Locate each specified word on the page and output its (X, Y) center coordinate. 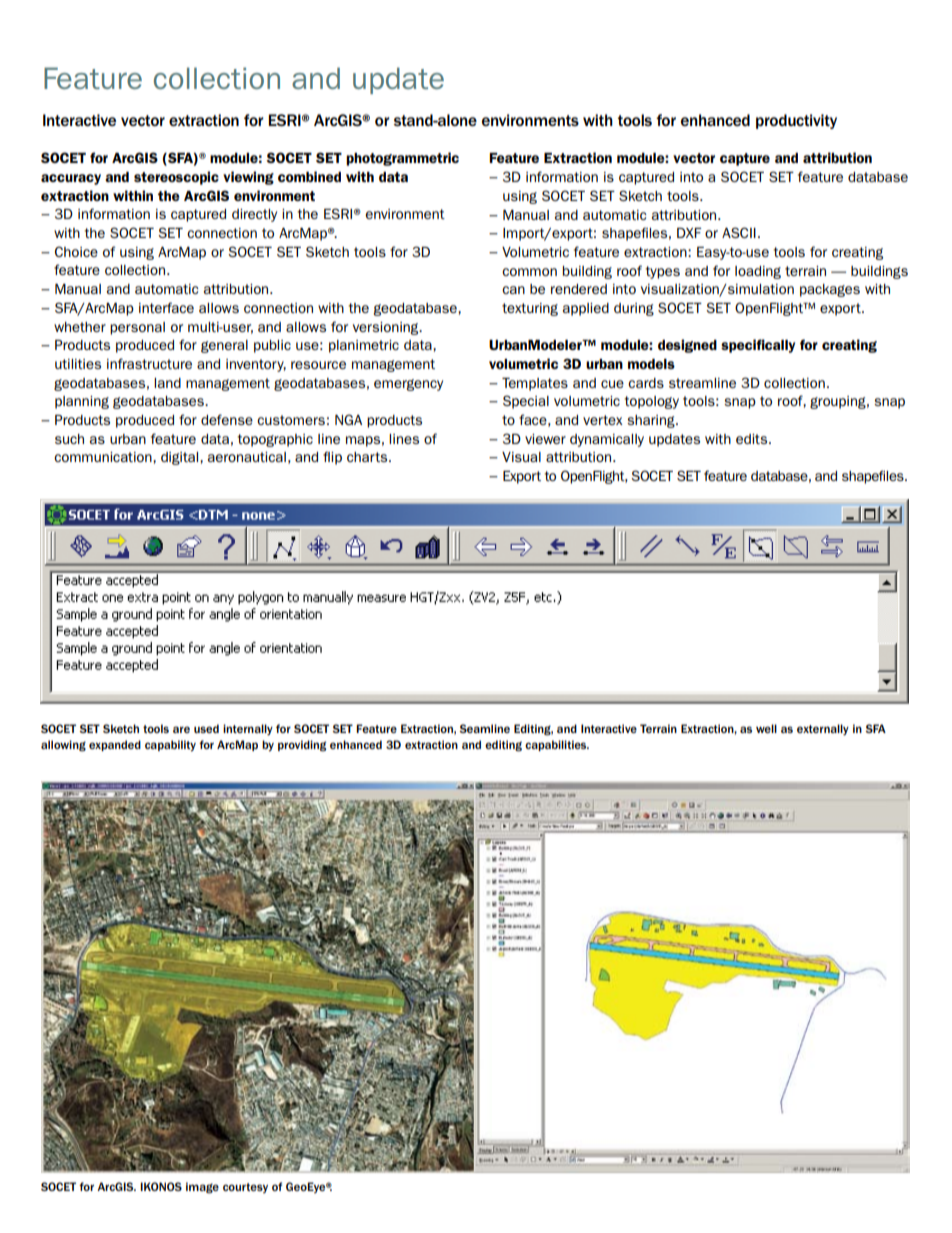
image (202, 1188)
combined (309, 176)
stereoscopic (176, 178)
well (766, 728)
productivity (796, 121)
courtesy (245, 1188)
